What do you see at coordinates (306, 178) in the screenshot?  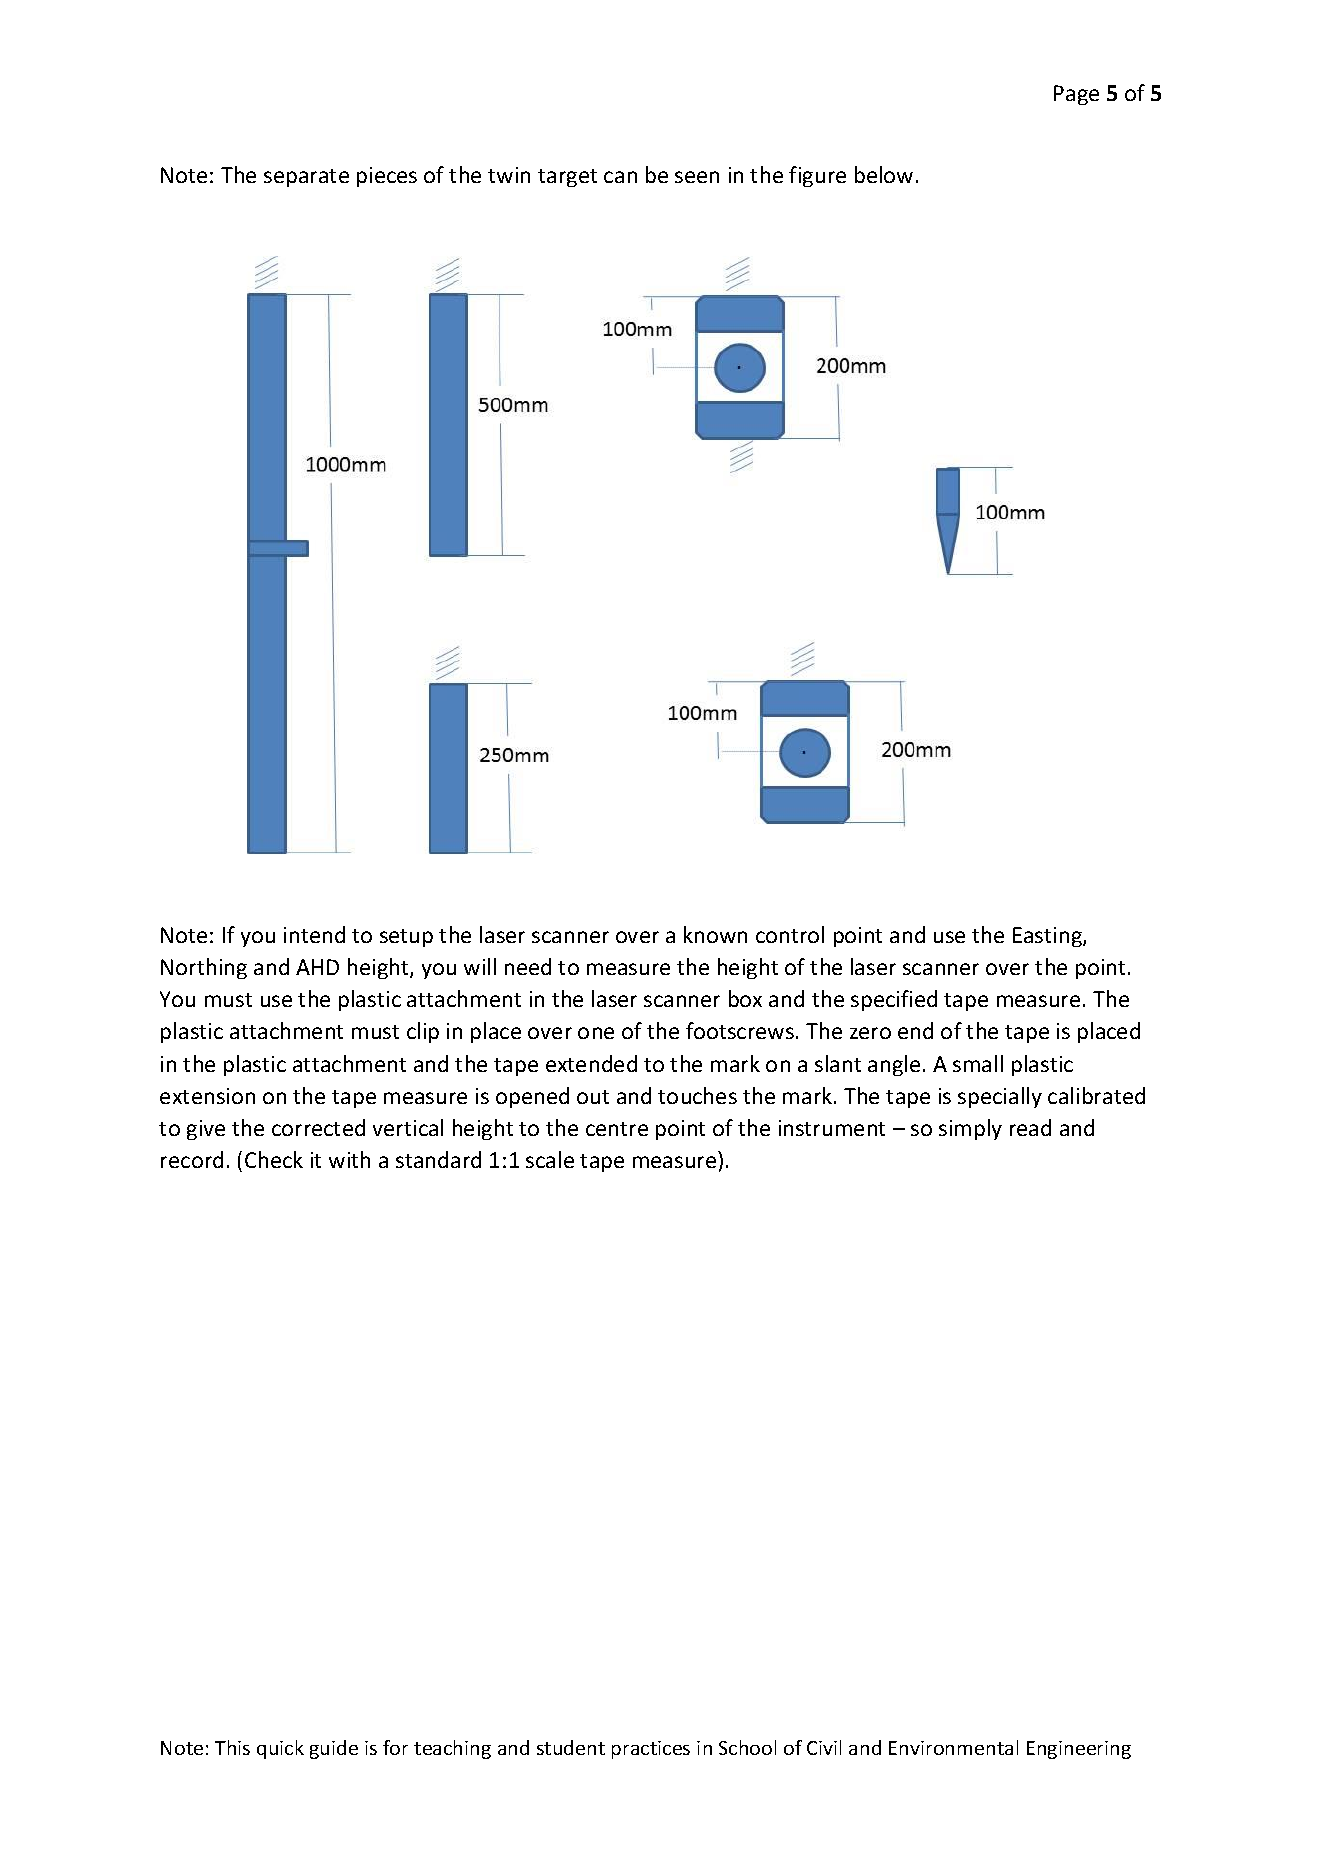 I see `separate` at bounding box center [306, 178].
